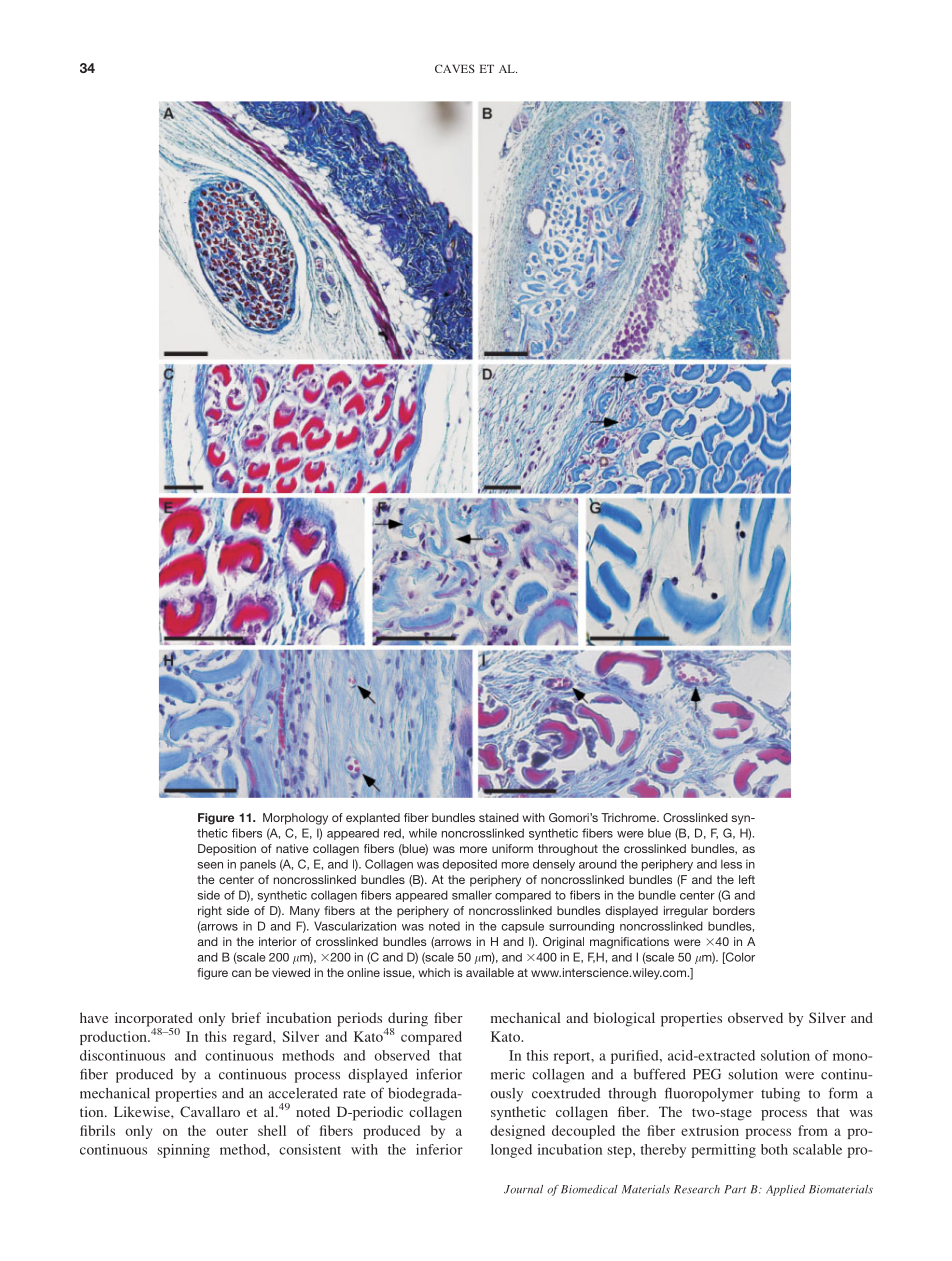 The image size is (952, 1261). I want to click on around, so click(598, 864).
